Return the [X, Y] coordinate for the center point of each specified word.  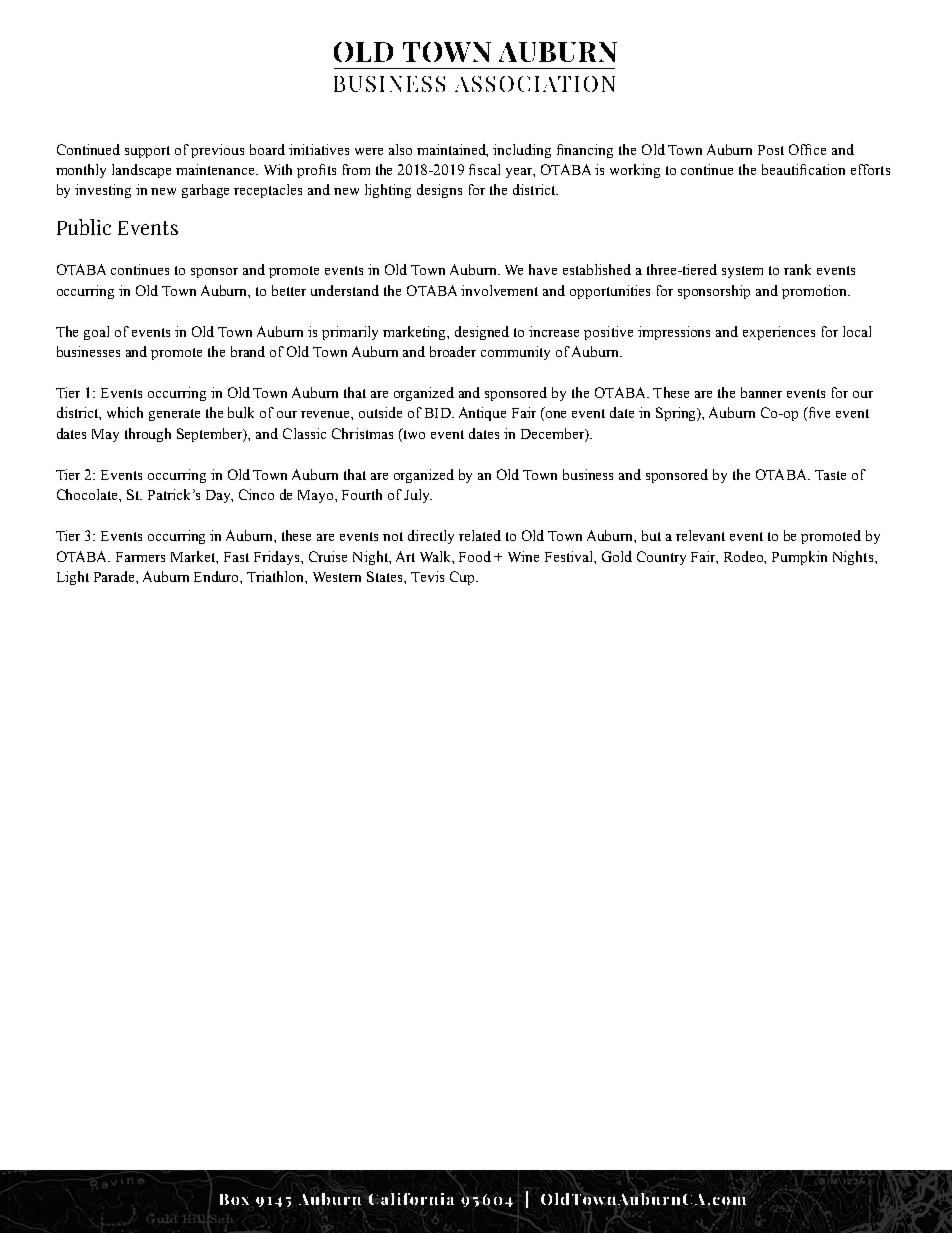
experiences [779, 333]
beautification [803, 169]
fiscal [484, 169]
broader [453, 351]
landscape [141, 171]
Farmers [140, 557]
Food [475, 556]
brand [248, 351]
